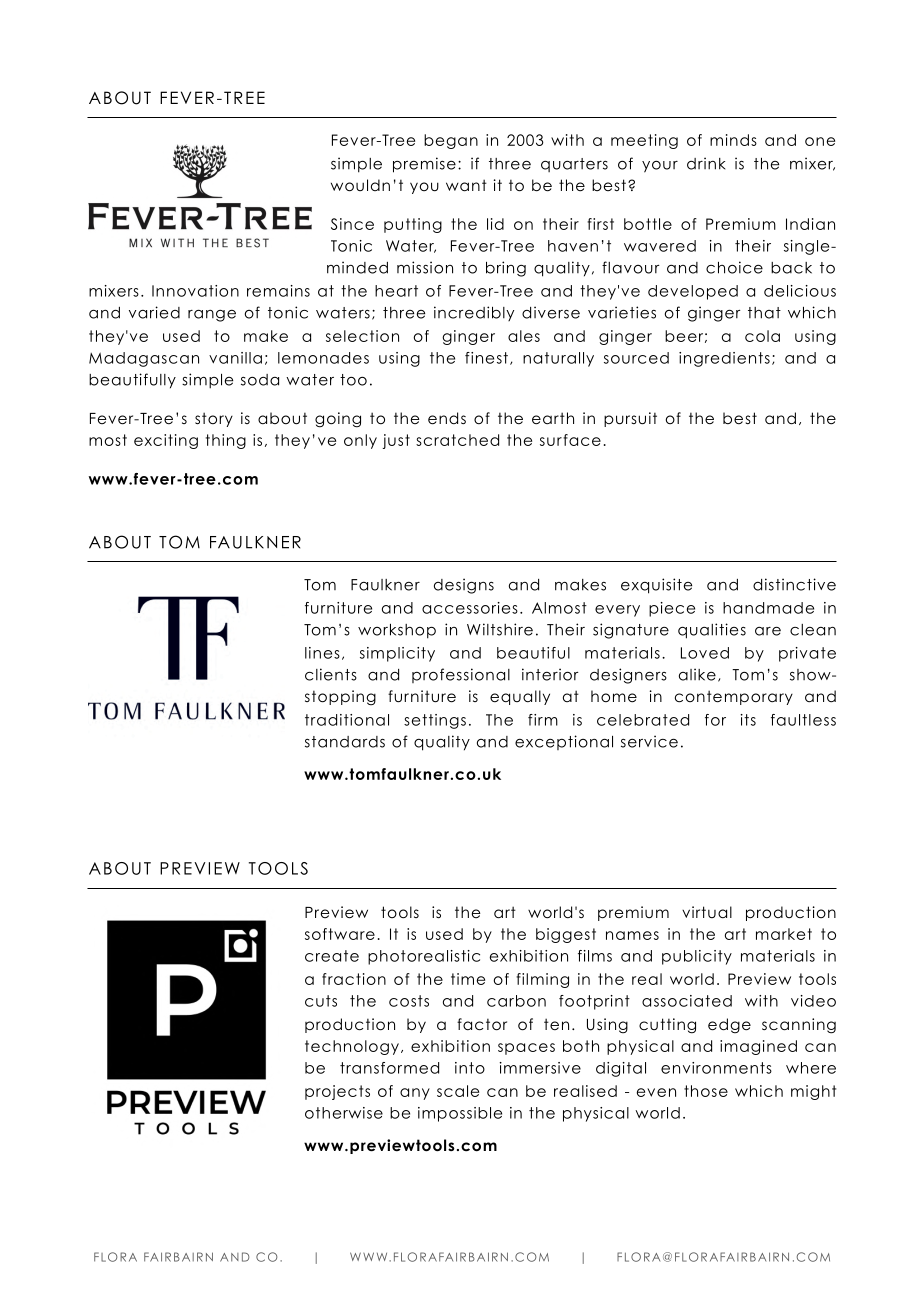  What do you see at coordinates (345, 742) in the page?
I see `standards` at bounding box center [345, 742].
